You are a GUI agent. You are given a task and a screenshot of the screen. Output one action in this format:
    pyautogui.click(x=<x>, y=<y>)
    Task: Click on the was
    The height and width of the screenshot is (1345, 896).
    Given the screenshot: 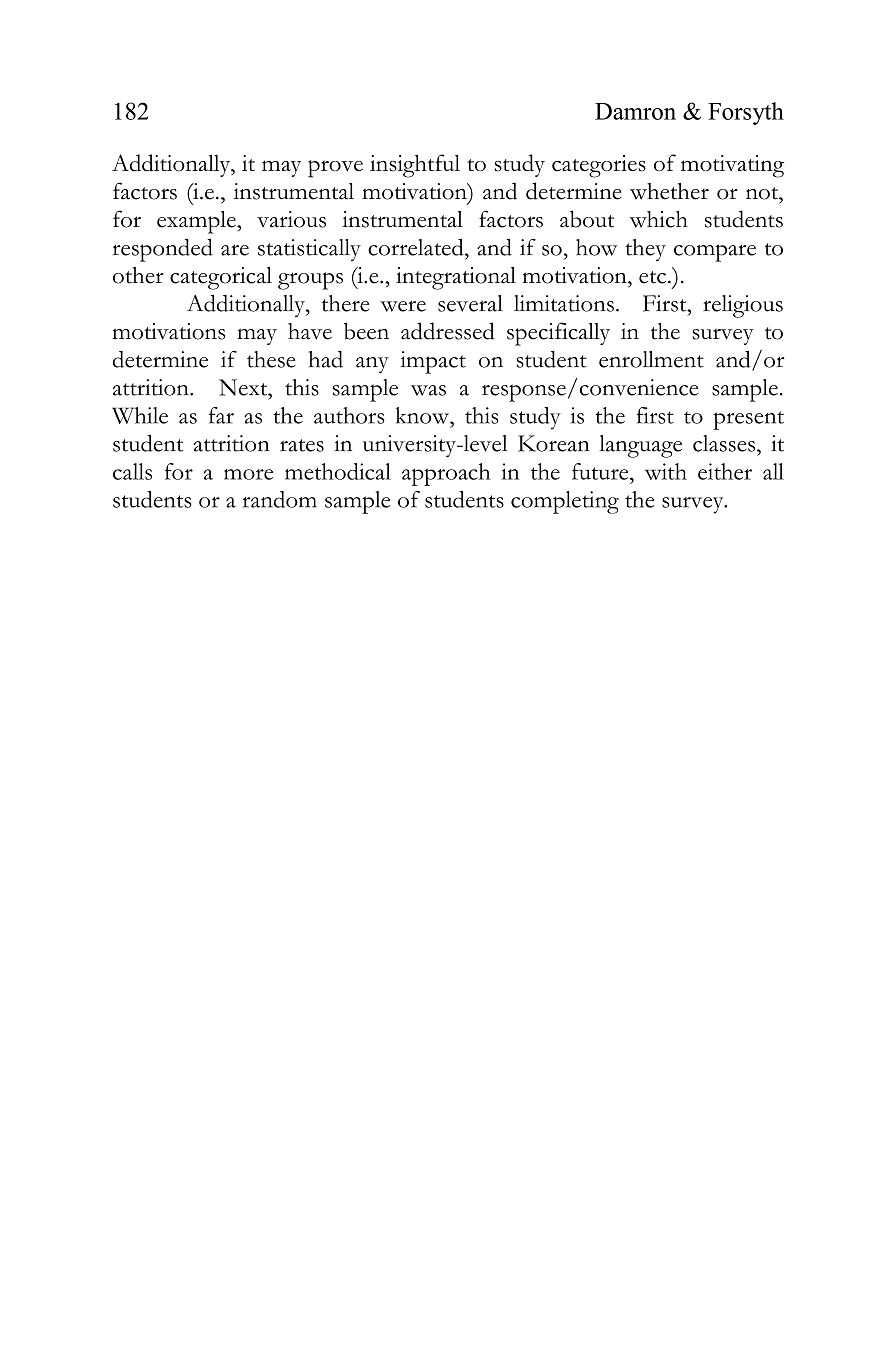 What is the action you would take?
    pyautogui.click(x=428, y=390)
